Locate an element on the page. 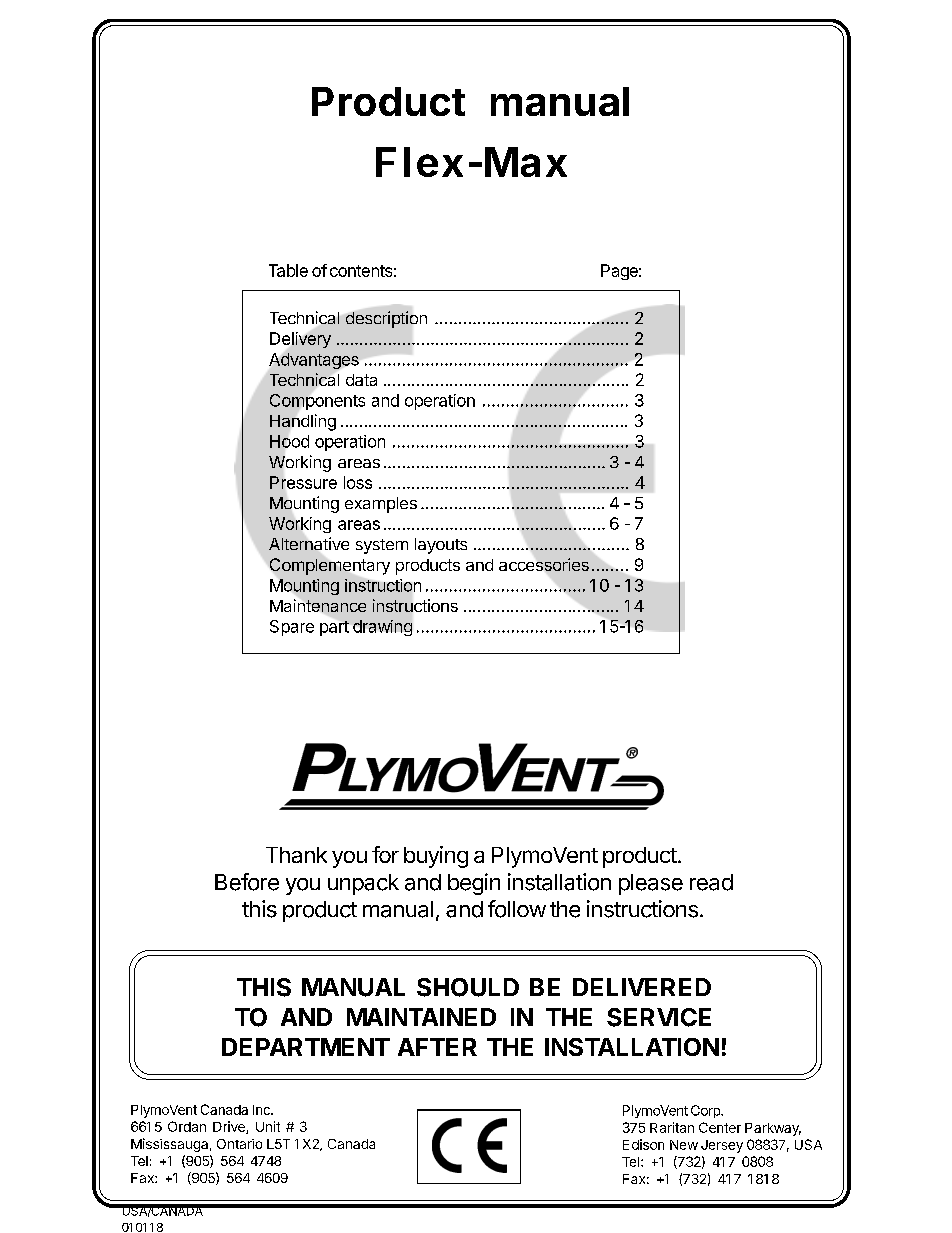 Image resolution: width=952 pixels, height=1233 pixels. Unit is located at coordinates (268, 1126).
